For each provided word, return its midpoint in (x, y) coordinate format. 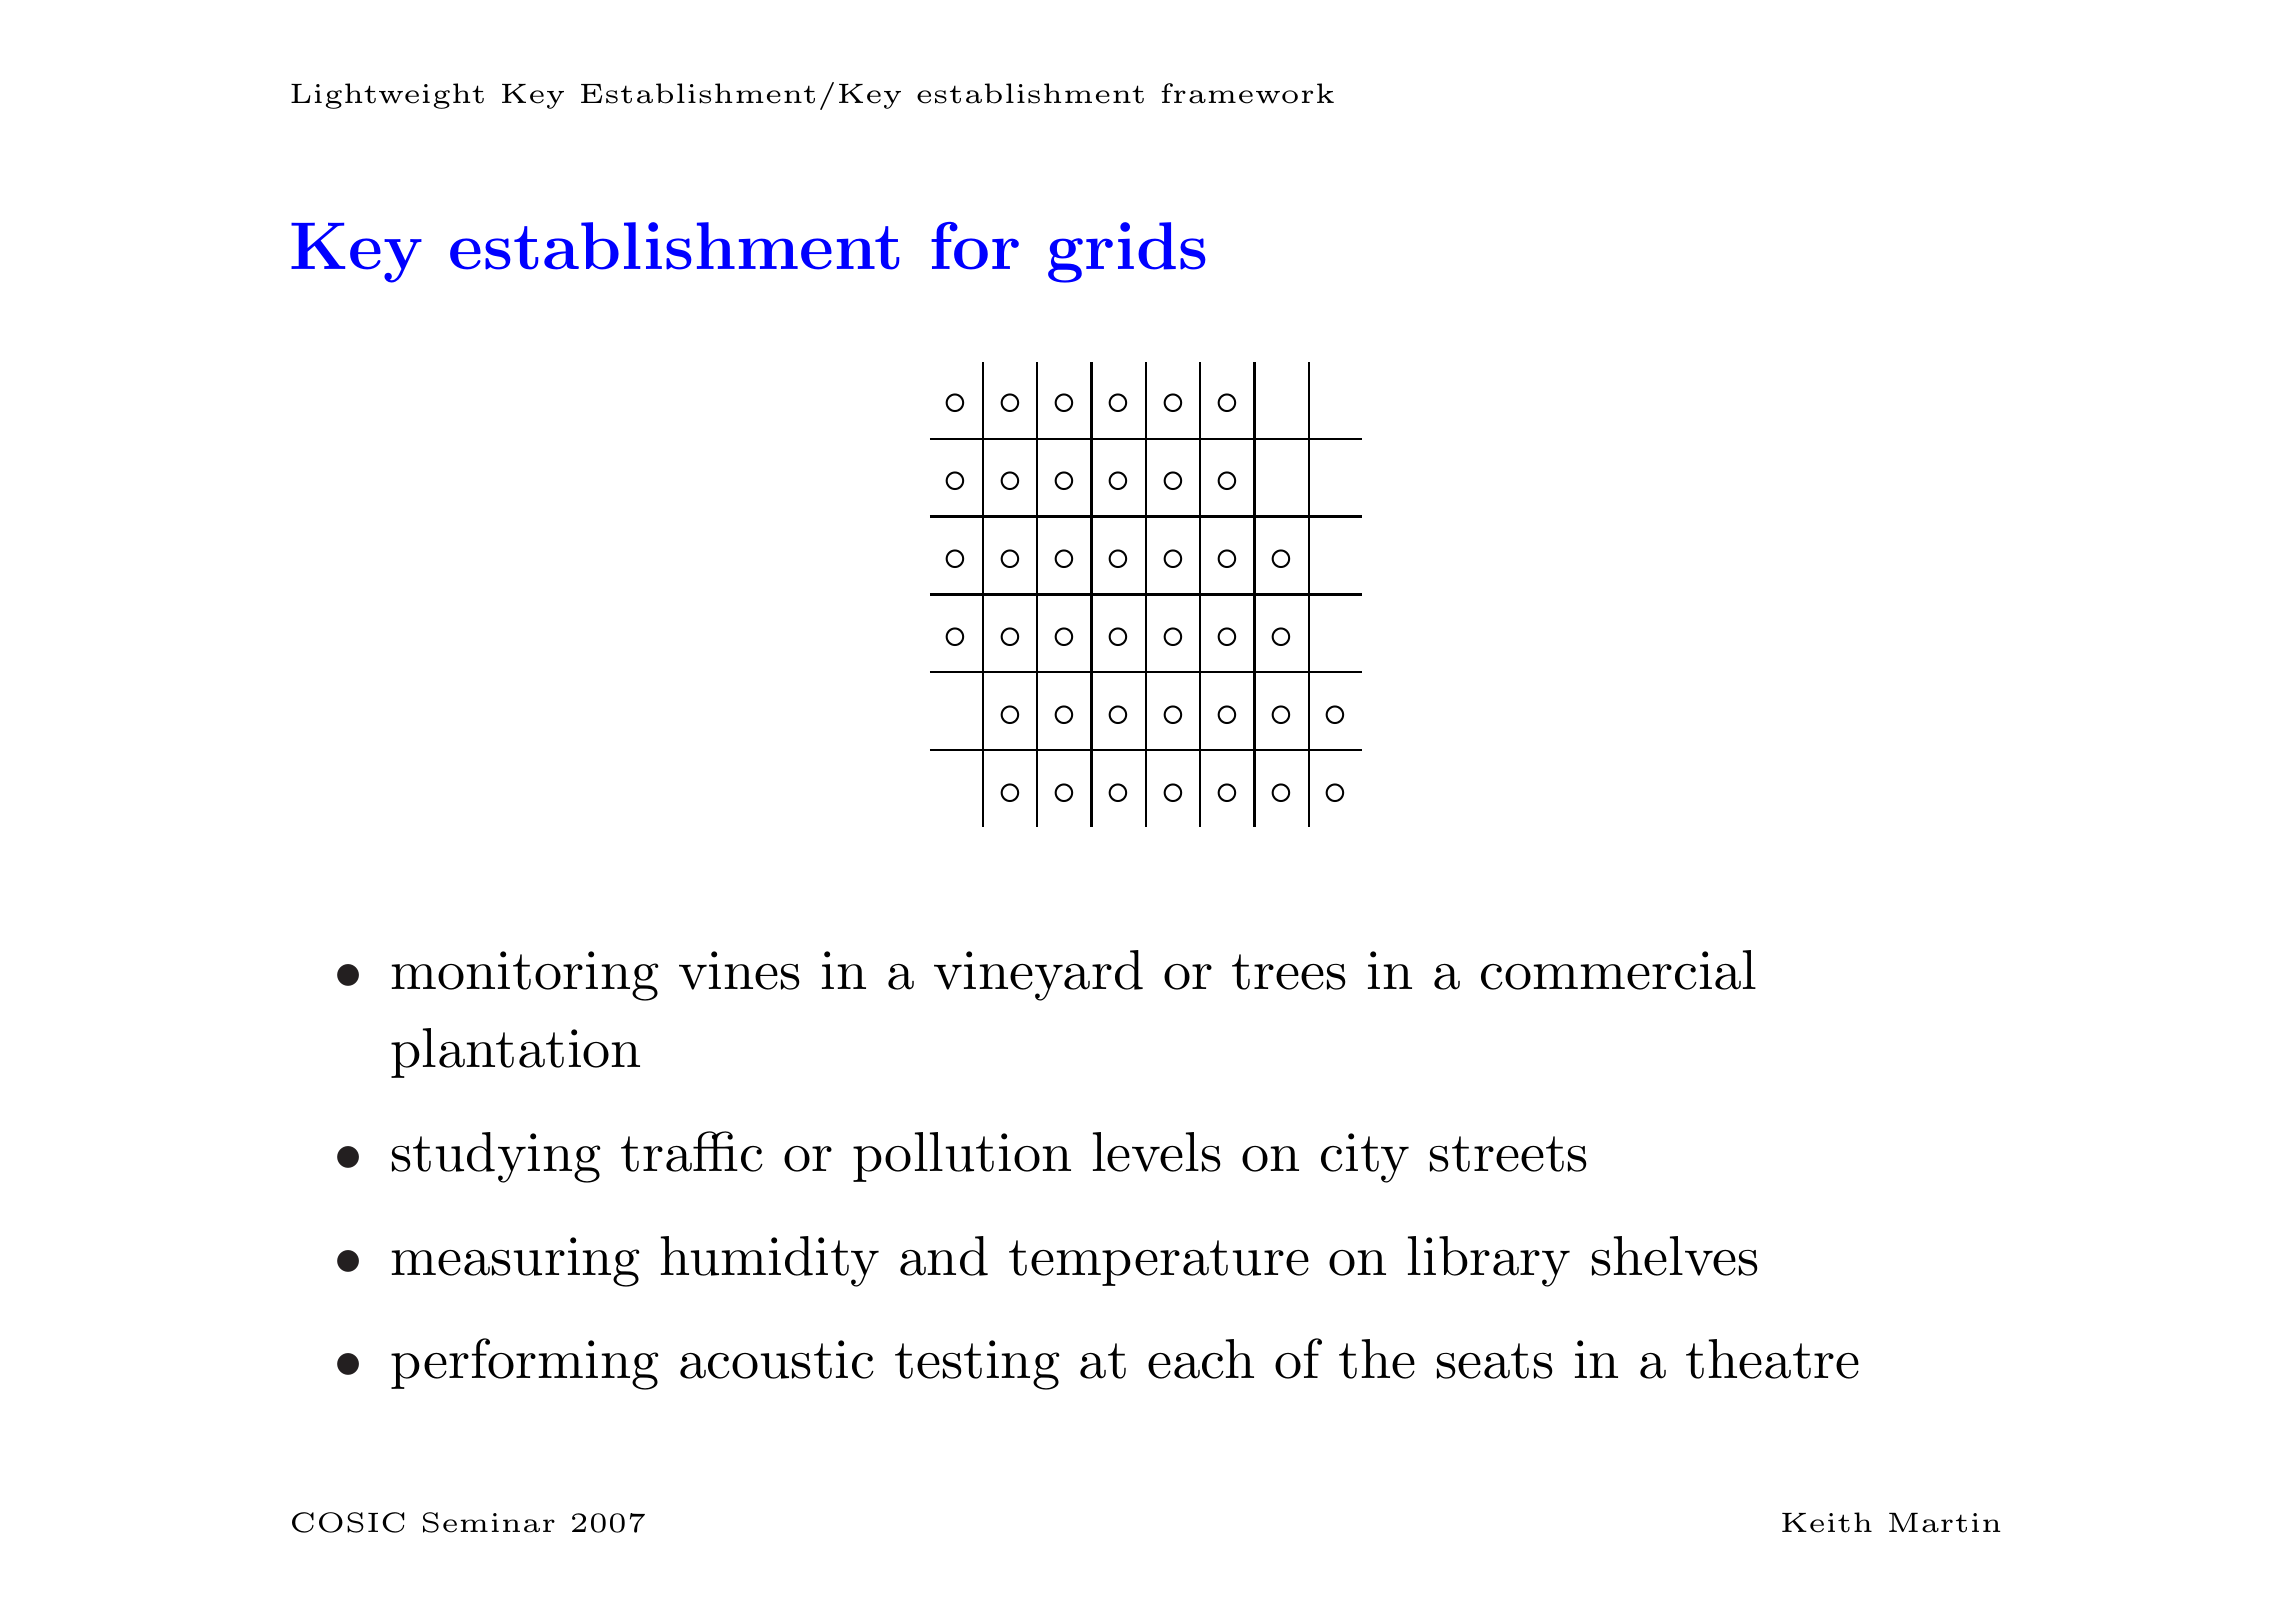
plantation (515, 1053)
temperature (1159, 1263)
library (1489, 1261)
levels (1157, 1152)
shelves (1675, 1256)
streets (1508, 1154)
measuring (516, 1262)
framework (1247, 93)
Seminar (489, 1522)
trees (1289, 972)
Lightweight (387, 96)
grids (1127, 252)
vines (739, 970)
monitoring (525, 976)
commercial (1618, 970)
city (1365, 1158)
